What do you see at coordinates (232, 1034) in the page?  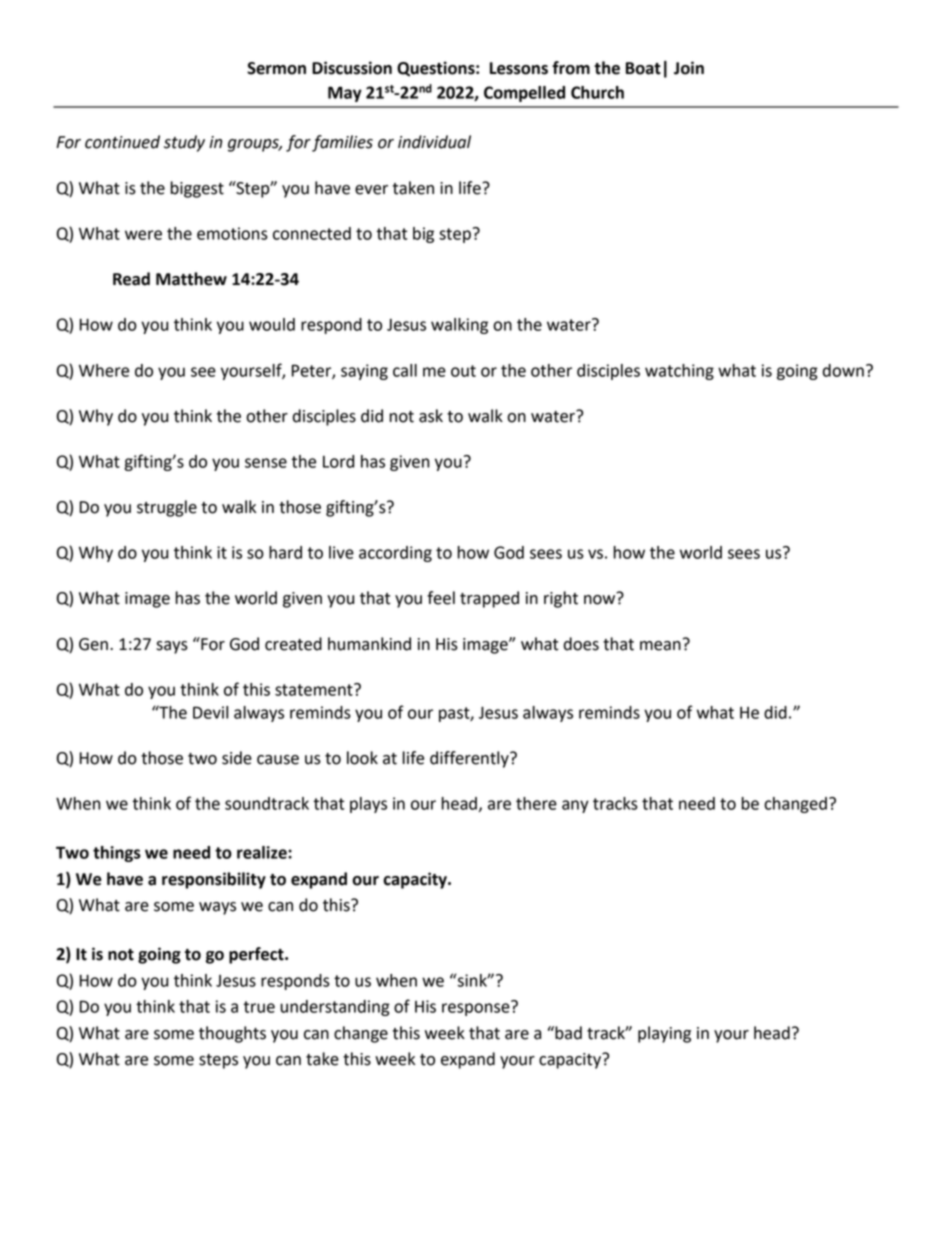 I see `thoughts` at bounding box center [232, 1034].
